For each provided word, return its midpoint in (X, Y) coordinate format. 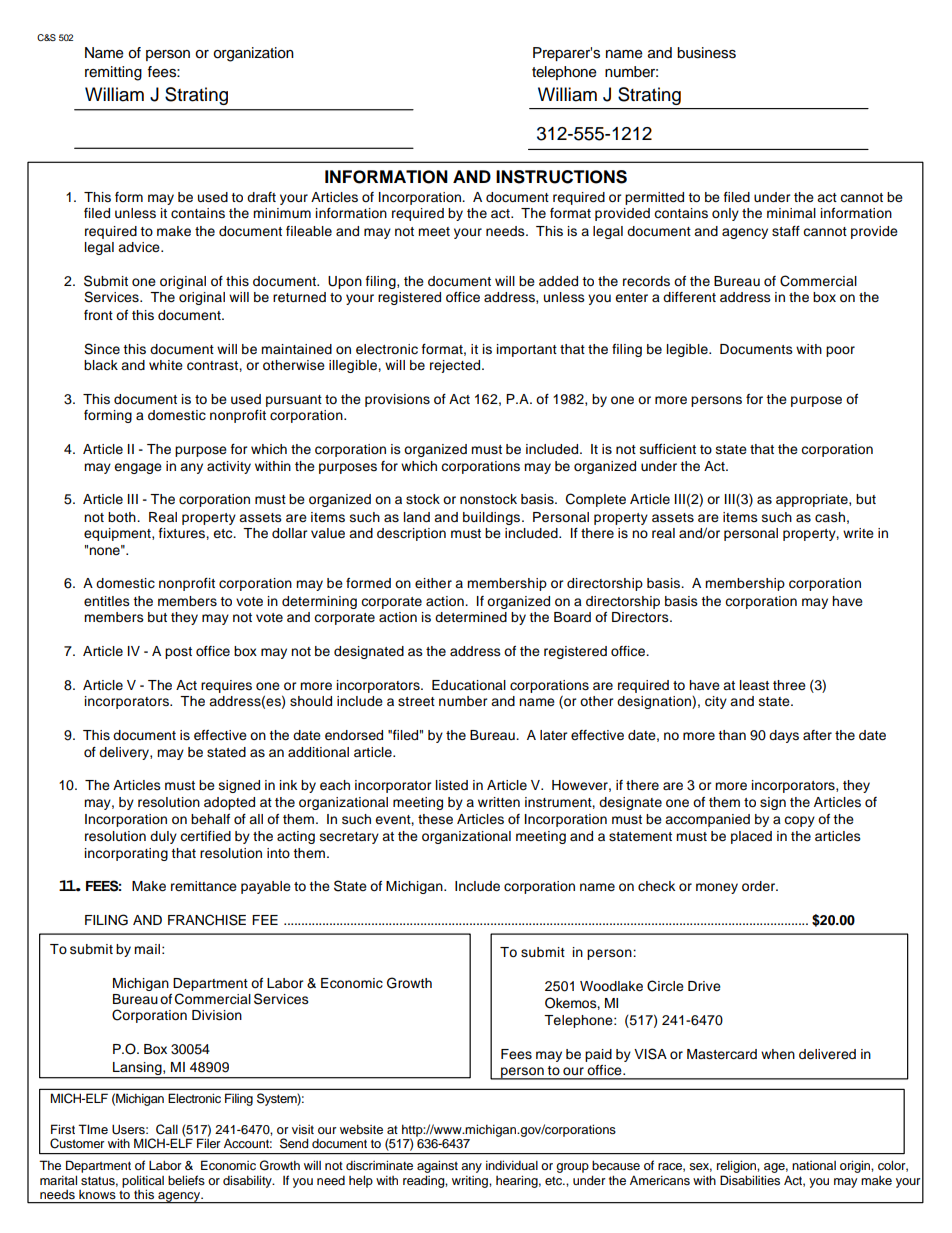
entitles (107, 601)
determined (471, 617)
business (706, 53)
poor (840, 351)
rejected (456, 366)
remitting (113, 73)
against (437, 1166)
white (166, 365)
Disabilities (750, 1180)
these (435, 819)
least (754, 685)
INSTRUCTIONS (561, 177)
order (760, 886)
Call (167, 1129)
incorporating (126, 854)
